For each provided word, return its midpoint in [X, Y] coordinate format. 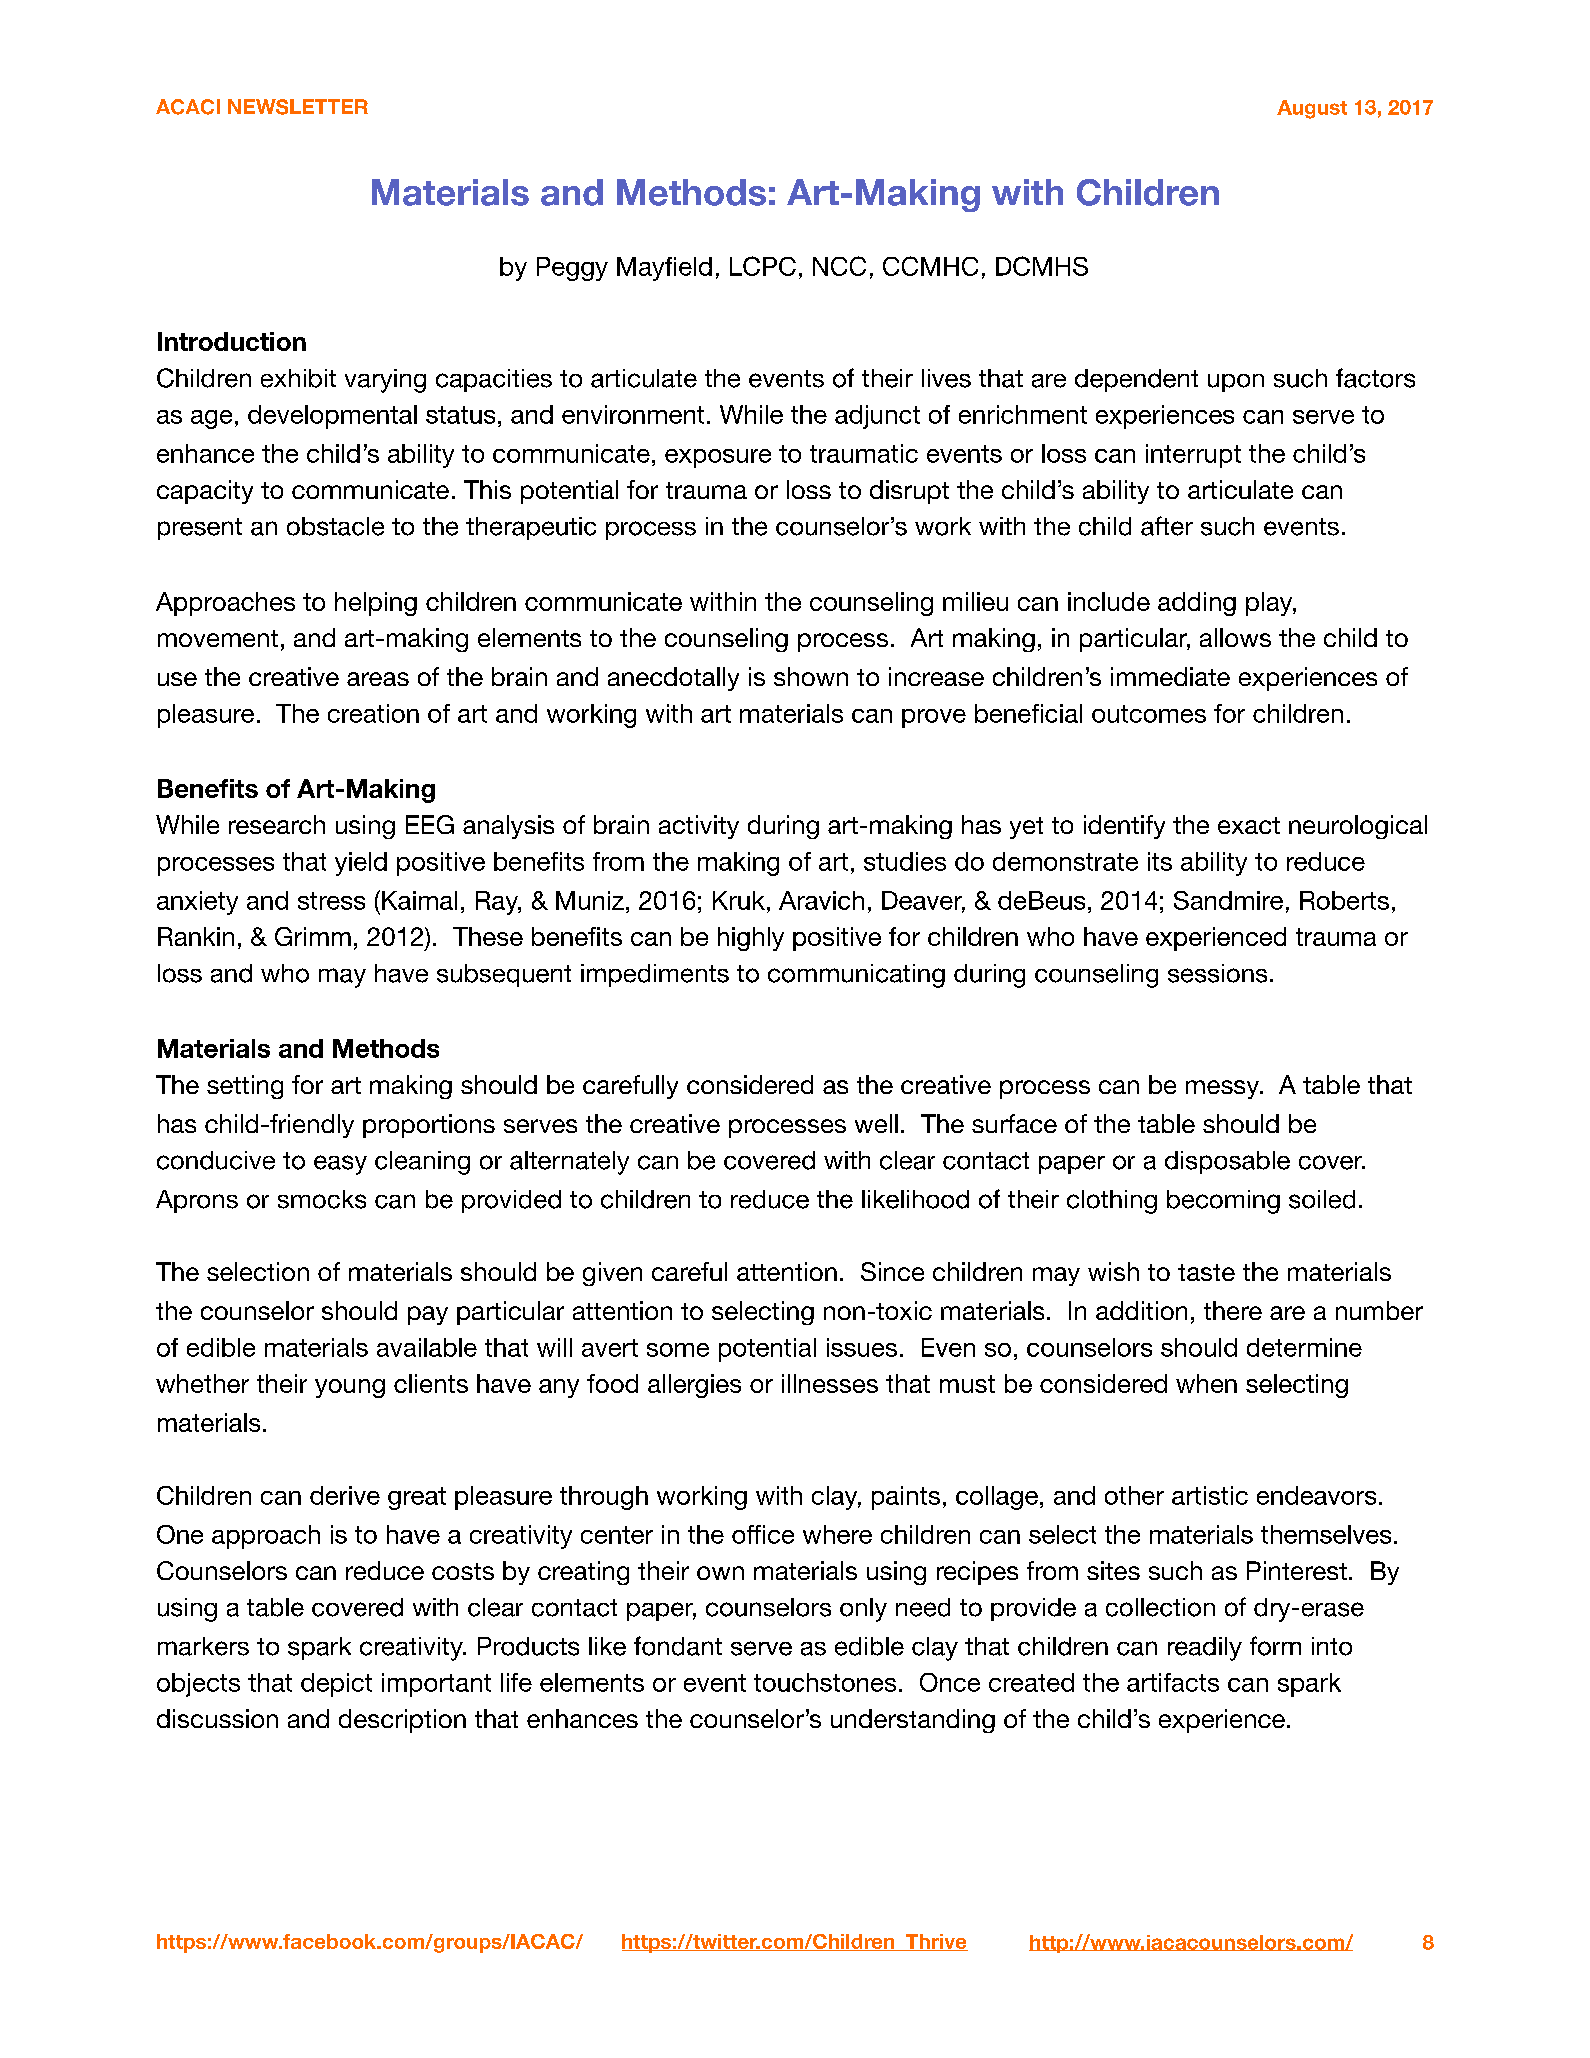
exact [1249, 825]
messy [1224, 1089]
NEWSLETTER [298, 107]
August [1312, 109]
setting [245, 1087]
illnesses [830, 1383]
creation [373, 713]
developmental [332, 417]
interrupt [1193, 456]
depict [336, 1685]
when [1206, 1383]
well [876, 1123]
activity [699, 827]
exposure [718, 458]
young [350, 1388]
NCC [839, 266]
